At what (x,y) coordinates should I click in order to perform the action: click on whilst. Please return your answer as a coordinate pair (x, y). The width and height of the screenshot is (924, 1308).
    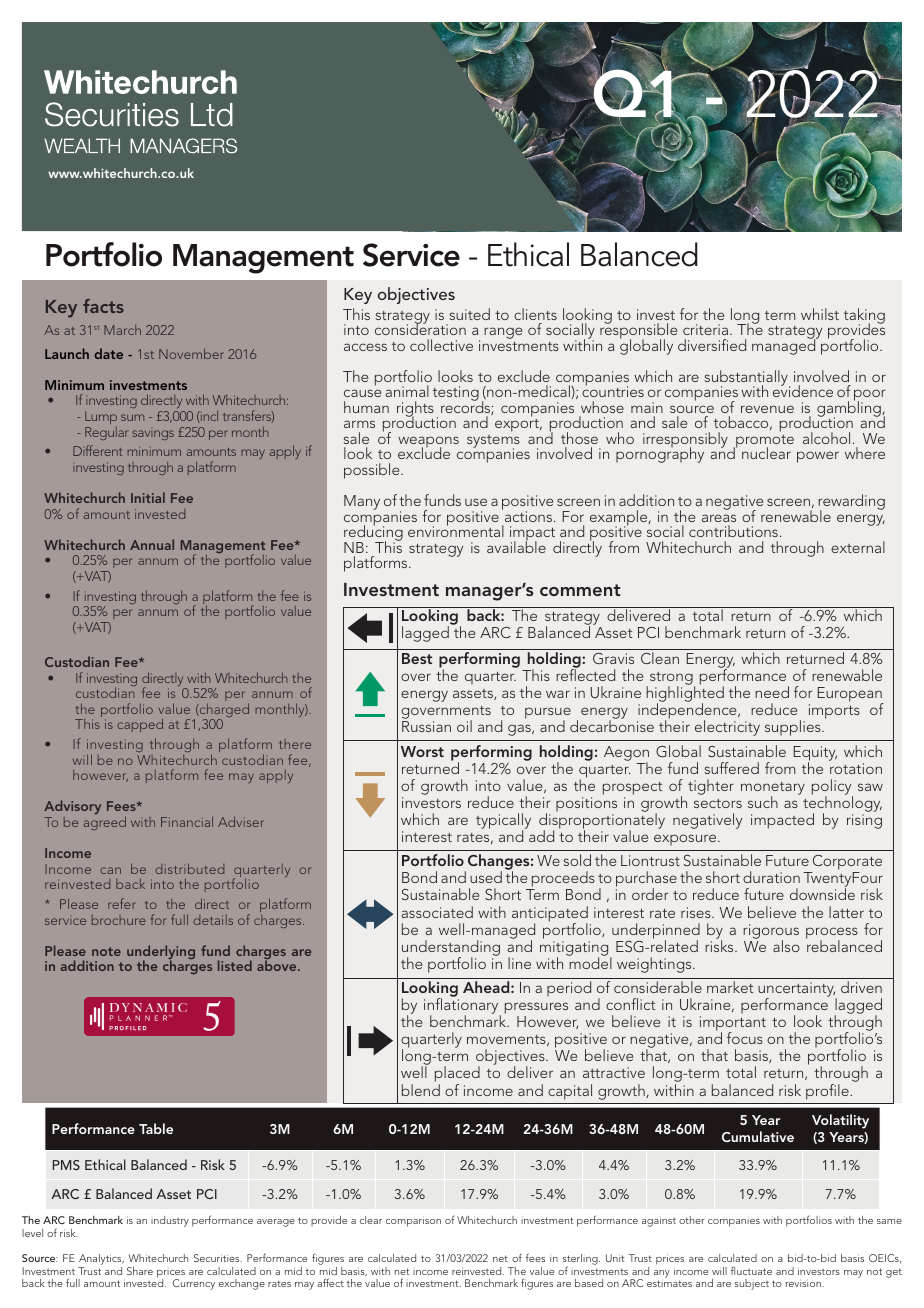
    Looking at the image, I should click on (820, 314).
